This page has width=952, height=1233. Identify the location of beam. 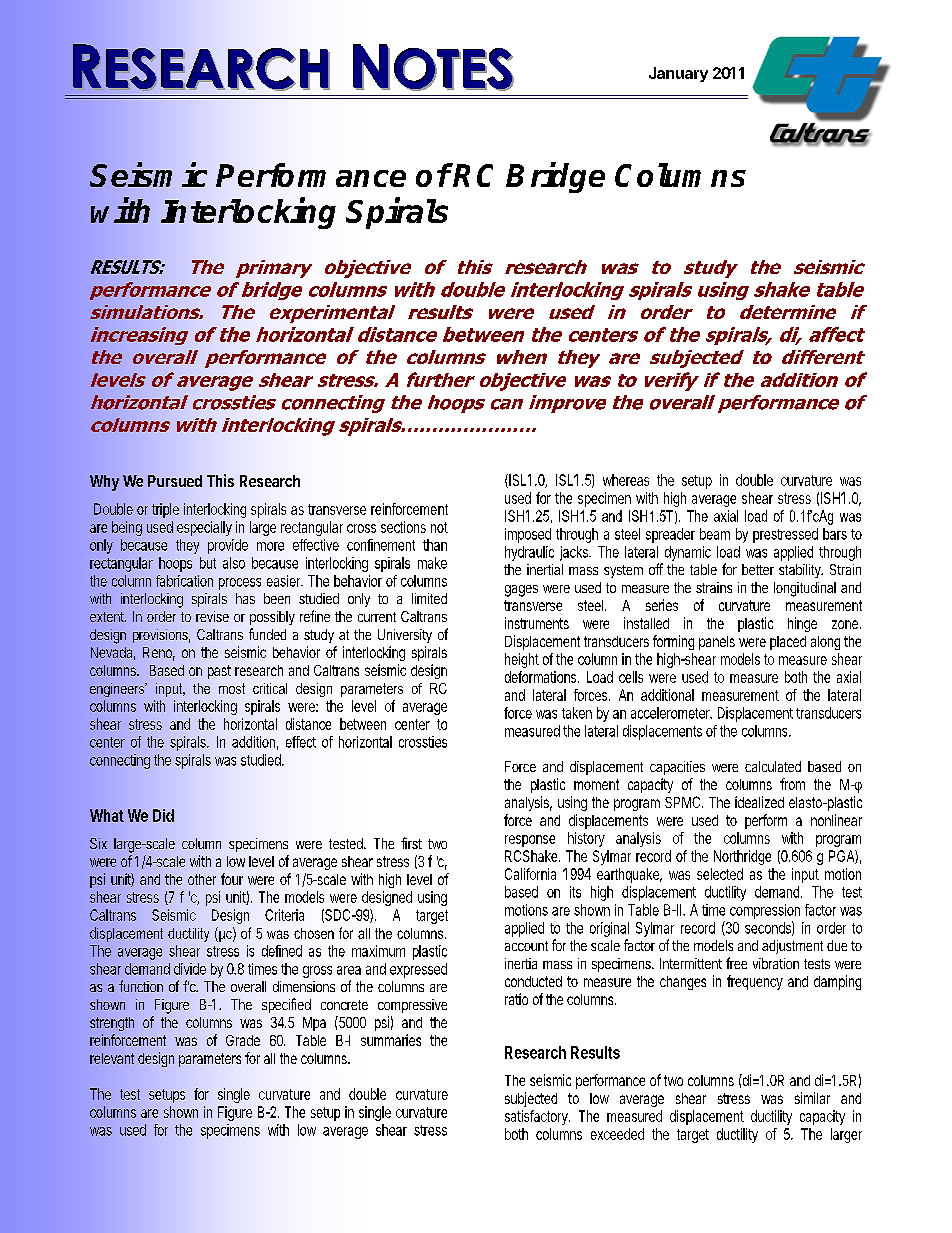
(715, 534).
